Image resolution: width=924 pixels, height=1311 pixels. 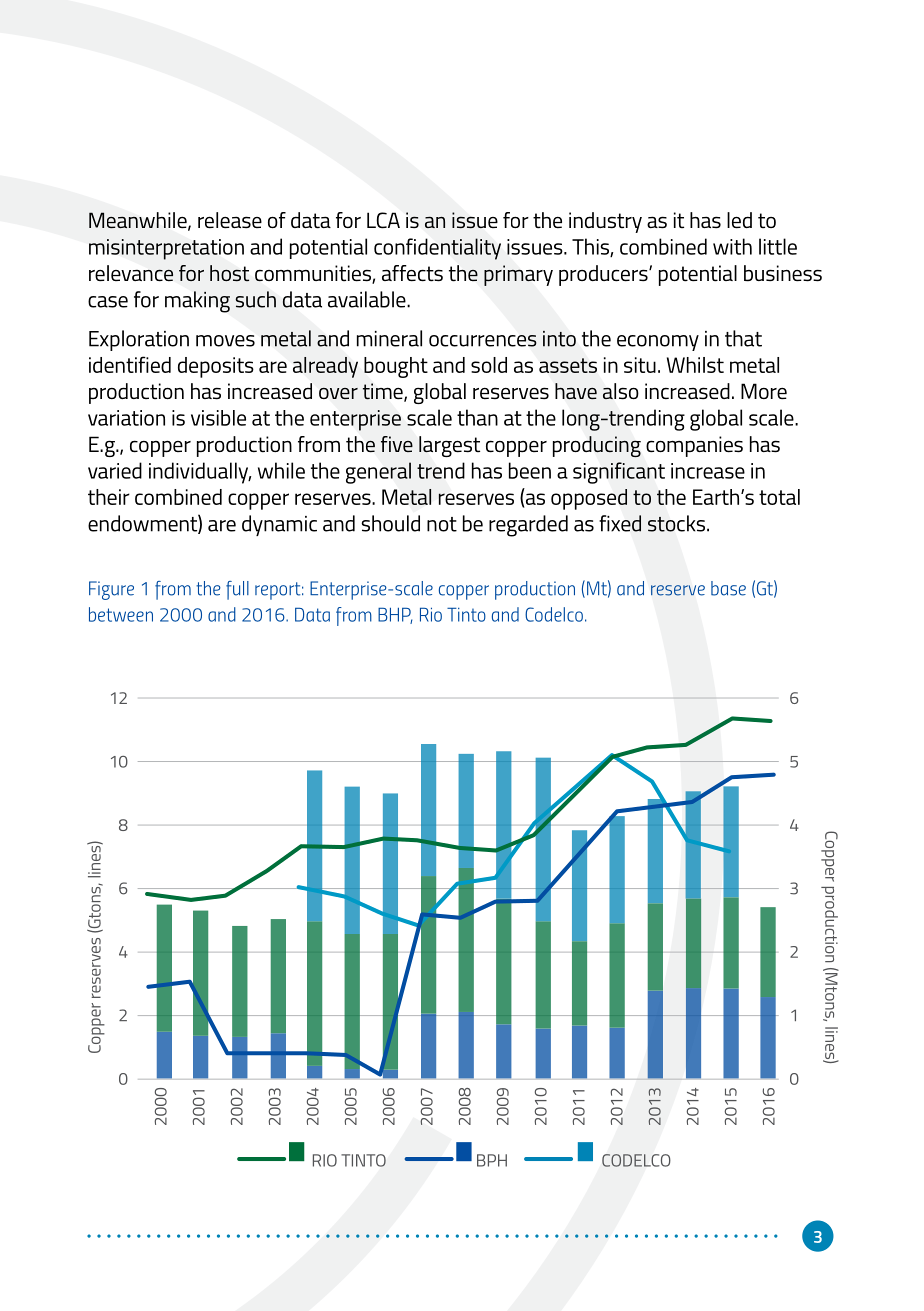 What do you see at coordinates (237, 590) in the page?
I see `full` at bounding box center [237, 590].
